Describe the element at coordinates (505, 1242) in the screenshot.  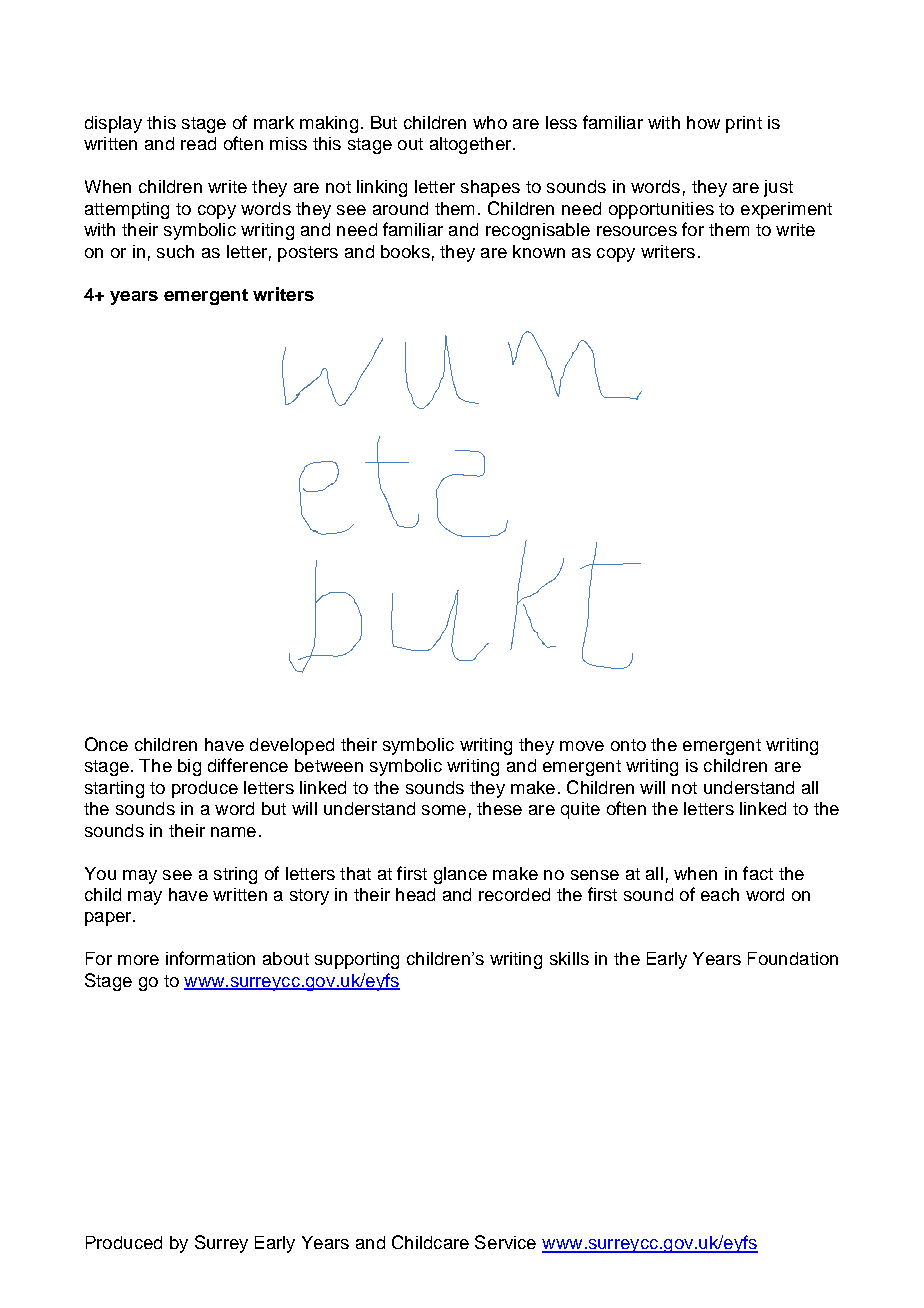
I see `Service` at that location.
